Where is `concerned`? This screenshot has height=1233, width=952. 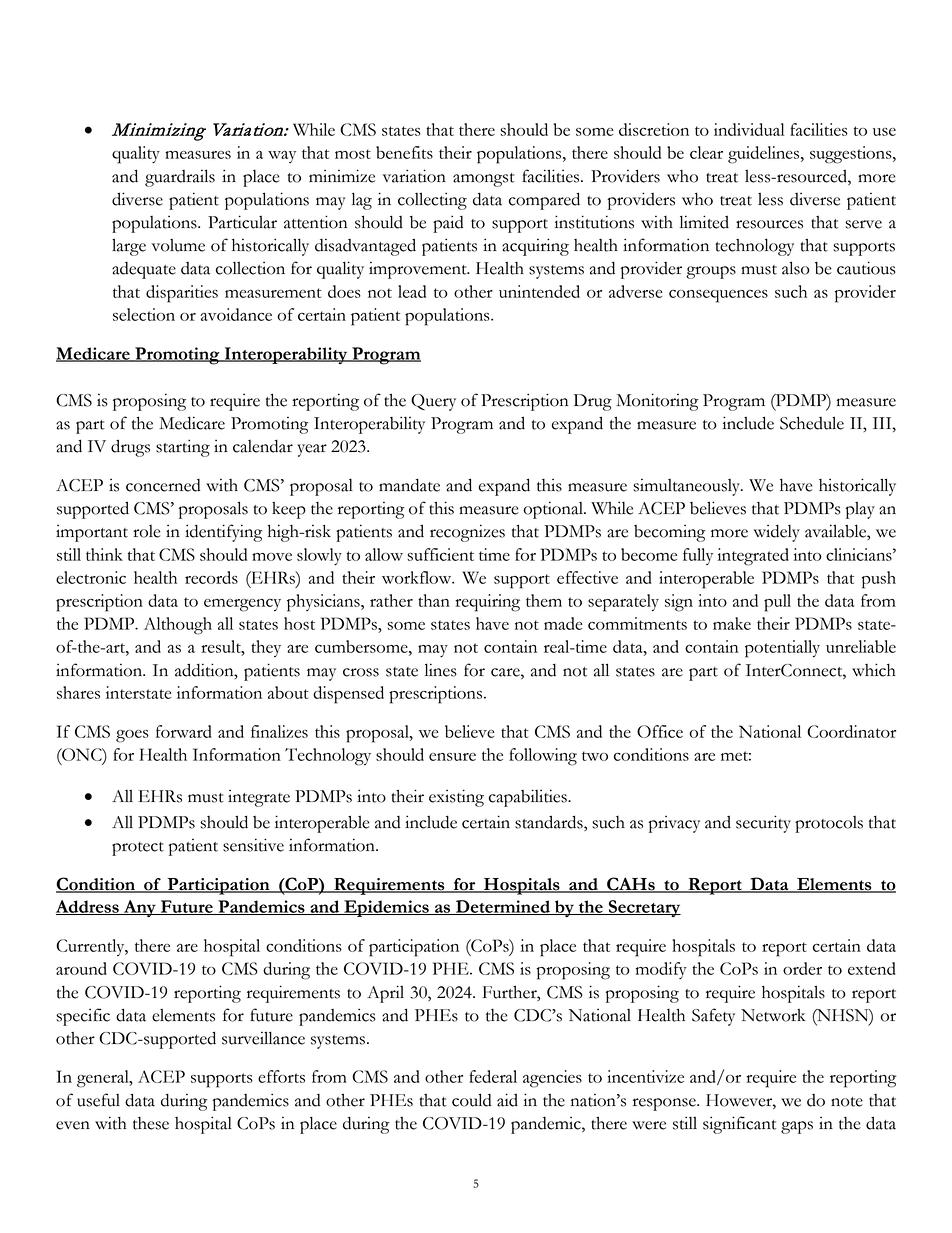
concerned is located at coordinates (163, 485).
